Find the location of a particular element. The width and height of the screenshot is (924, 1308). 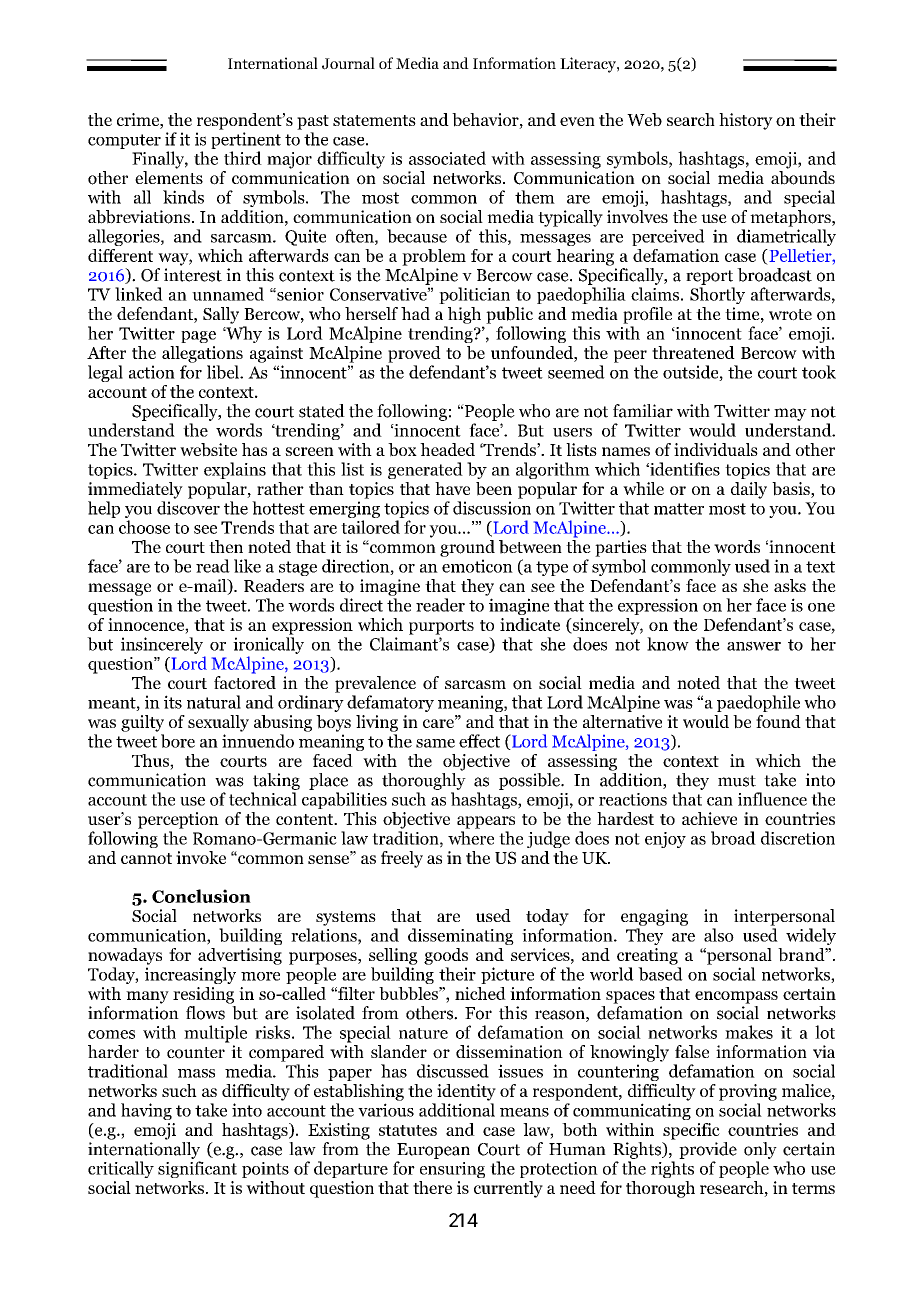

ironically is located at coordinates (268, 645).
